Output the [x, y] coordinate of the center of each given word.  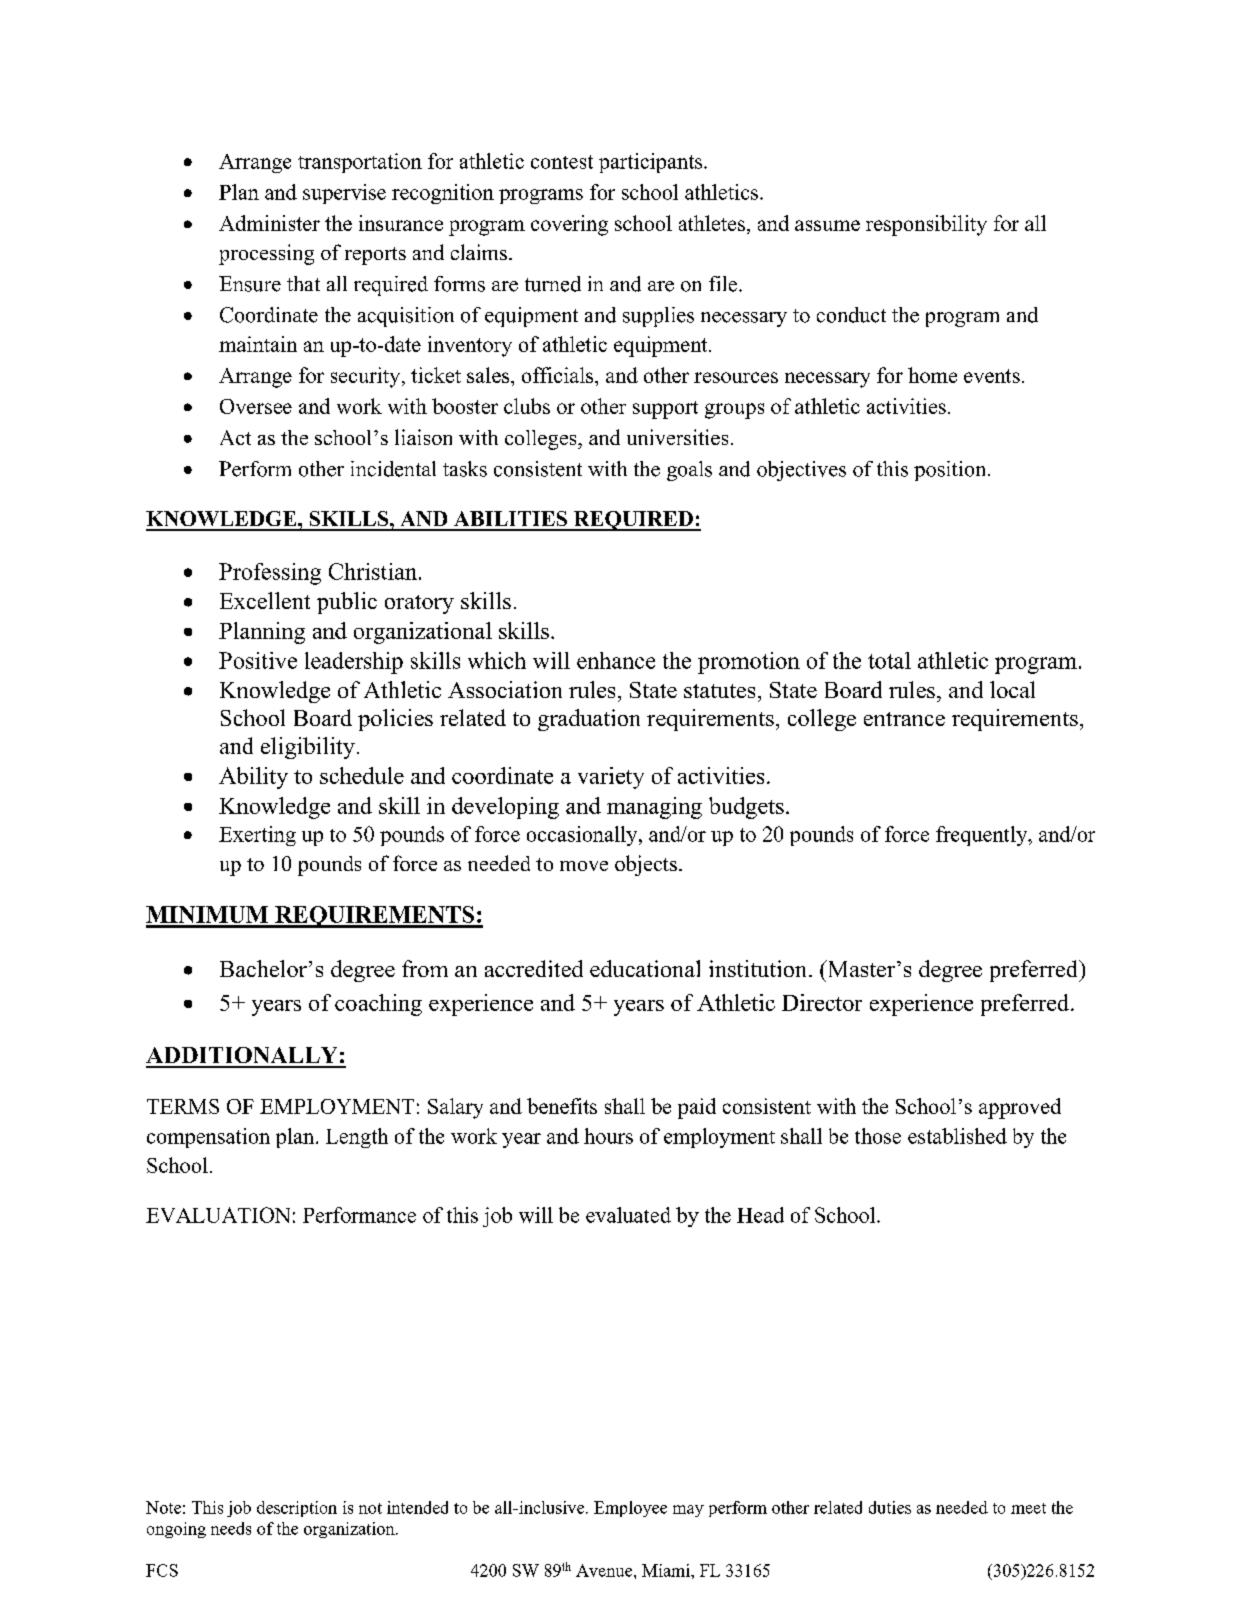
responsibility [926, 225]
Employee [630, 1509]
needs [231, 1528]
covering [569, 225]
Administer [269, 223]
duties [890, 1507]
